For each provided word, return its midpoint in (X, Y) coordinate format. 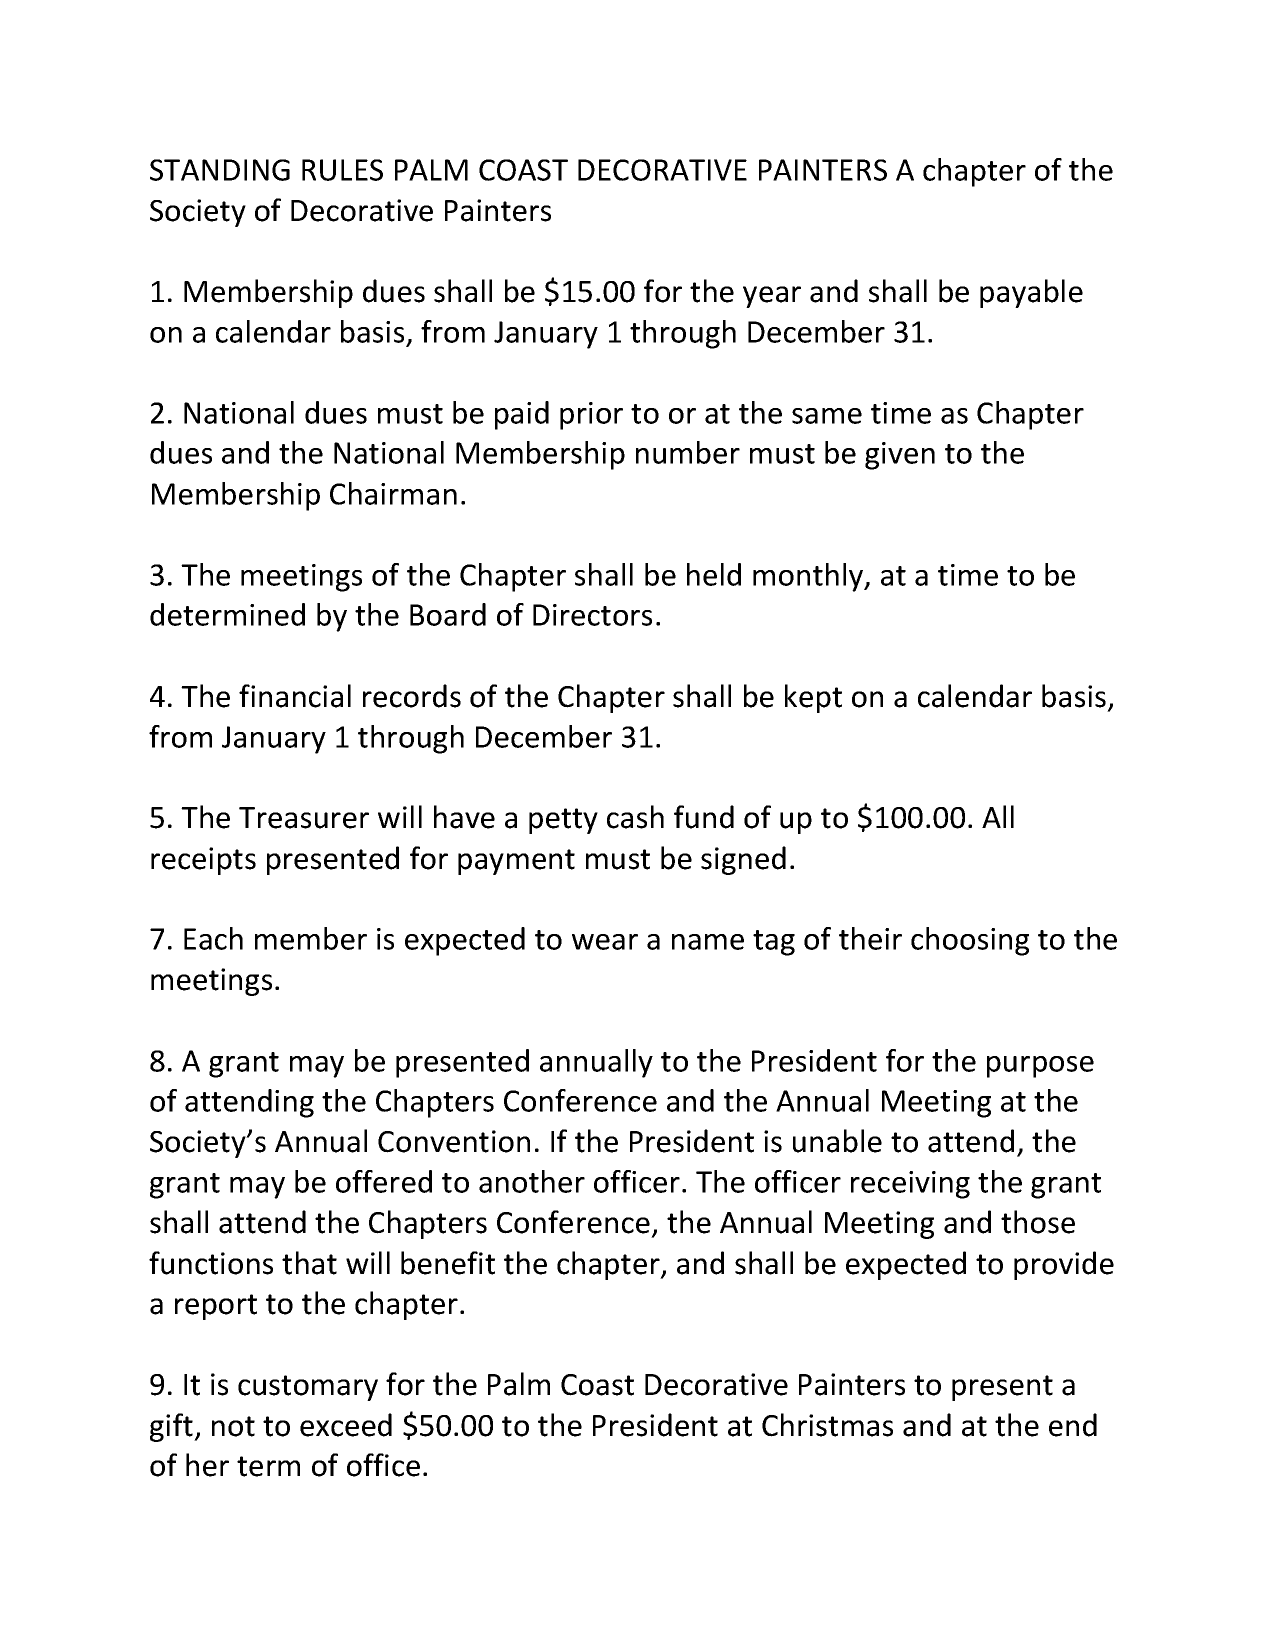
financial (295, 696)
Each (213, 938)
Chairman (393, 493)
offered (384, 1181)
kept (813, 698)
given (900, 456)
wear (605, 942)
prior (591, 416)
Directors (592, 615)
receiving (910, 1185)
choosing (970, 941)
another (532, 1181)
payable (1031, 293)
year (772, 297)
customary (308, 1388)
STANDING (220, 170)
